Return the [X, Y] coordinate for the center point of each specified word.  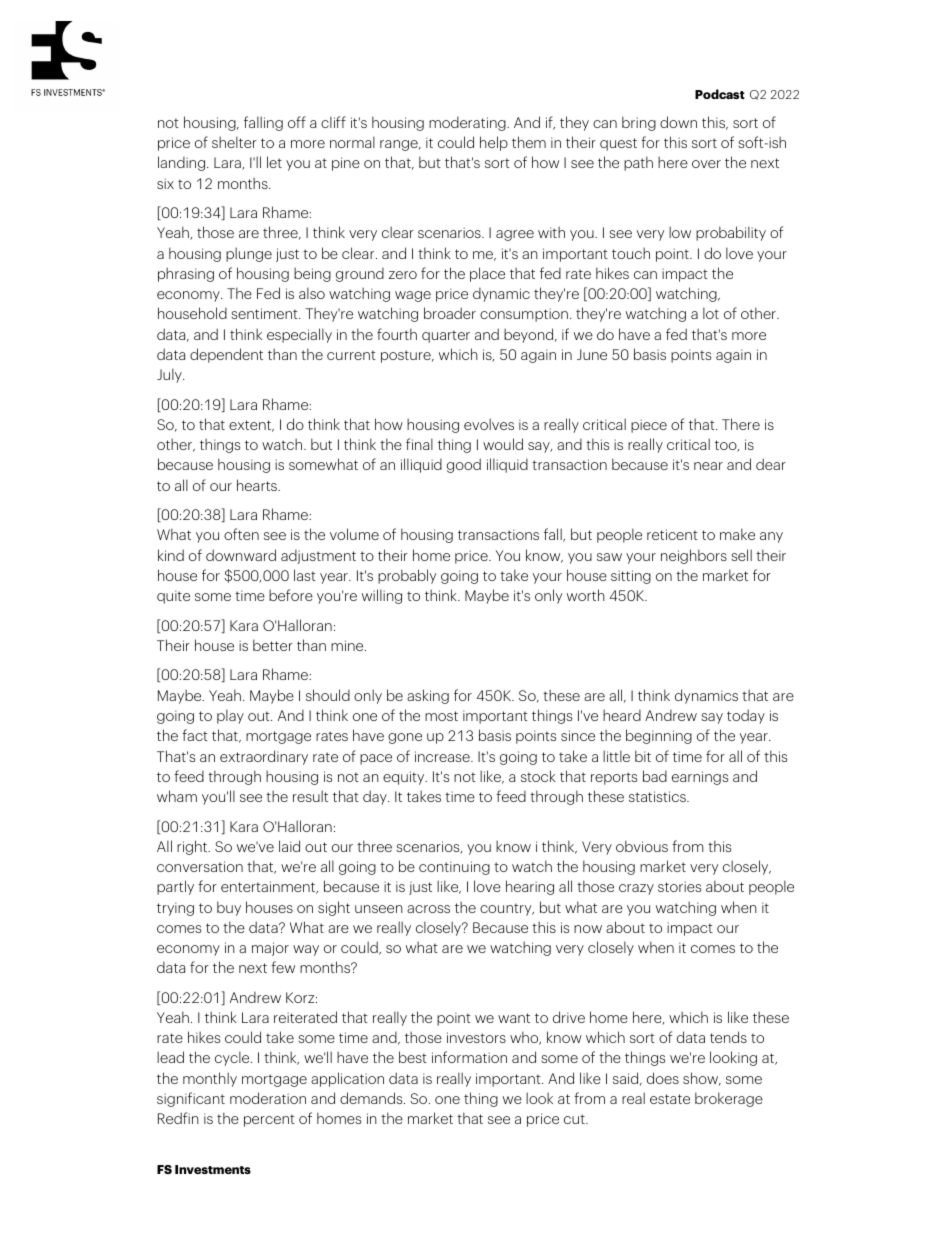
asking [428, 696]
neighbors [694, 556]
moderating [468, 124]
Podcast [720, 94]
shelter [234, 142]
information [469, 1057]
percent [269, 1120]
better [273, 645]
